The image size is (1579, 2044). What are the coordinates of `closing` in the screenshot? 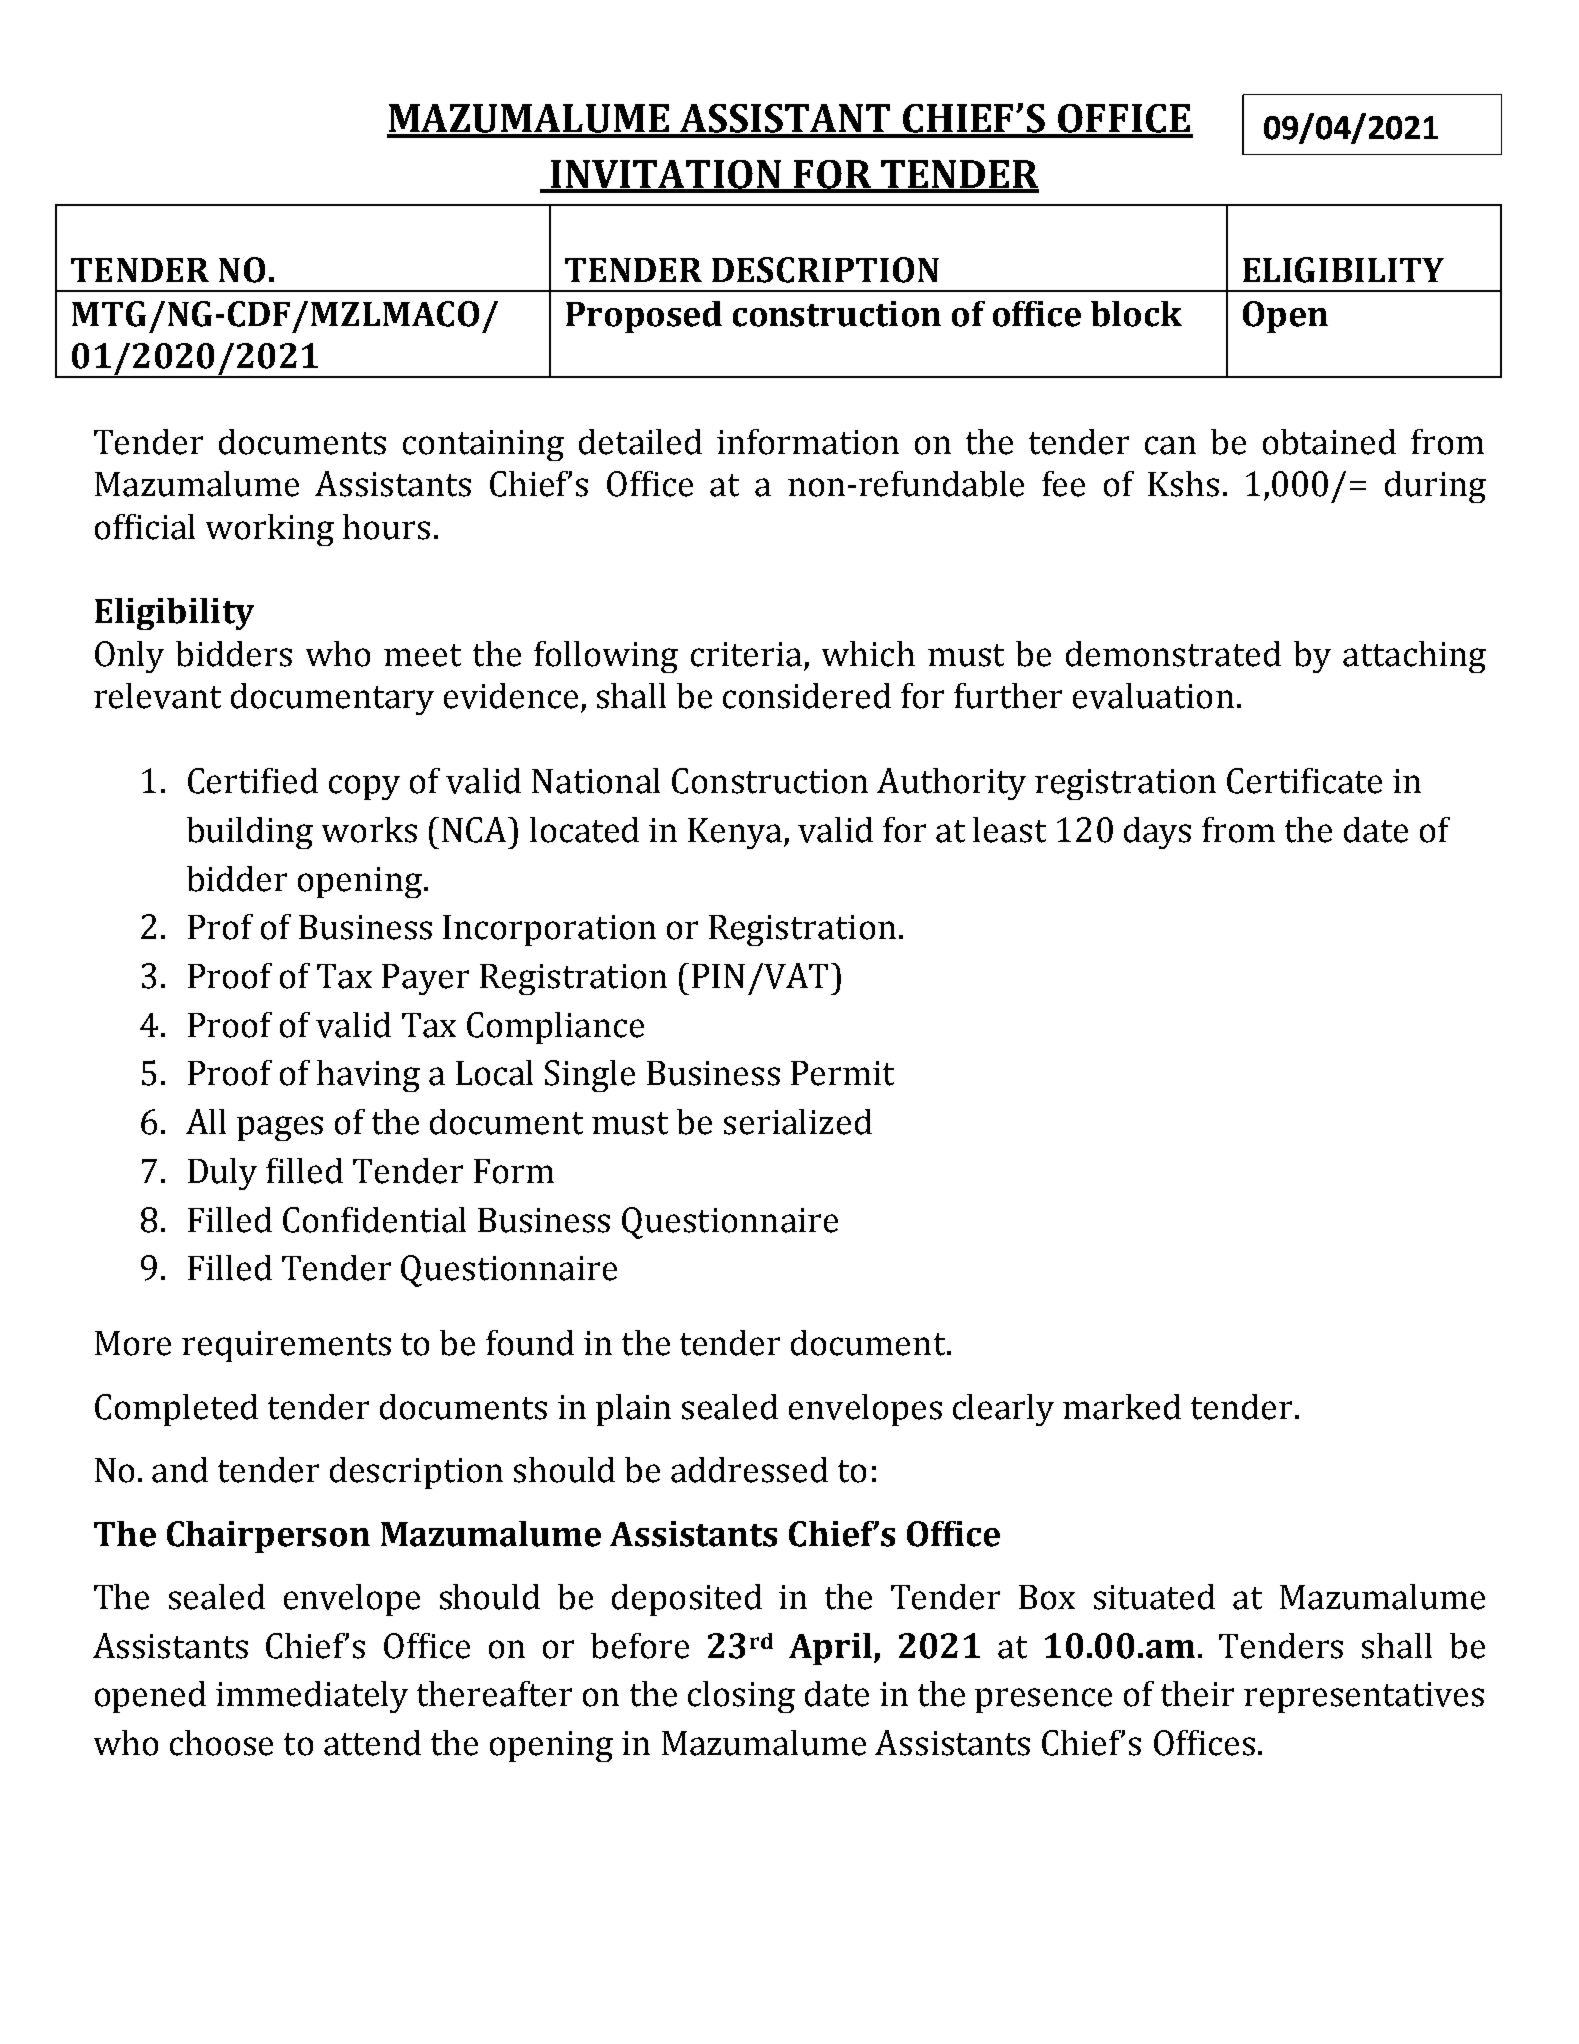 It's located at (741, 1697).
